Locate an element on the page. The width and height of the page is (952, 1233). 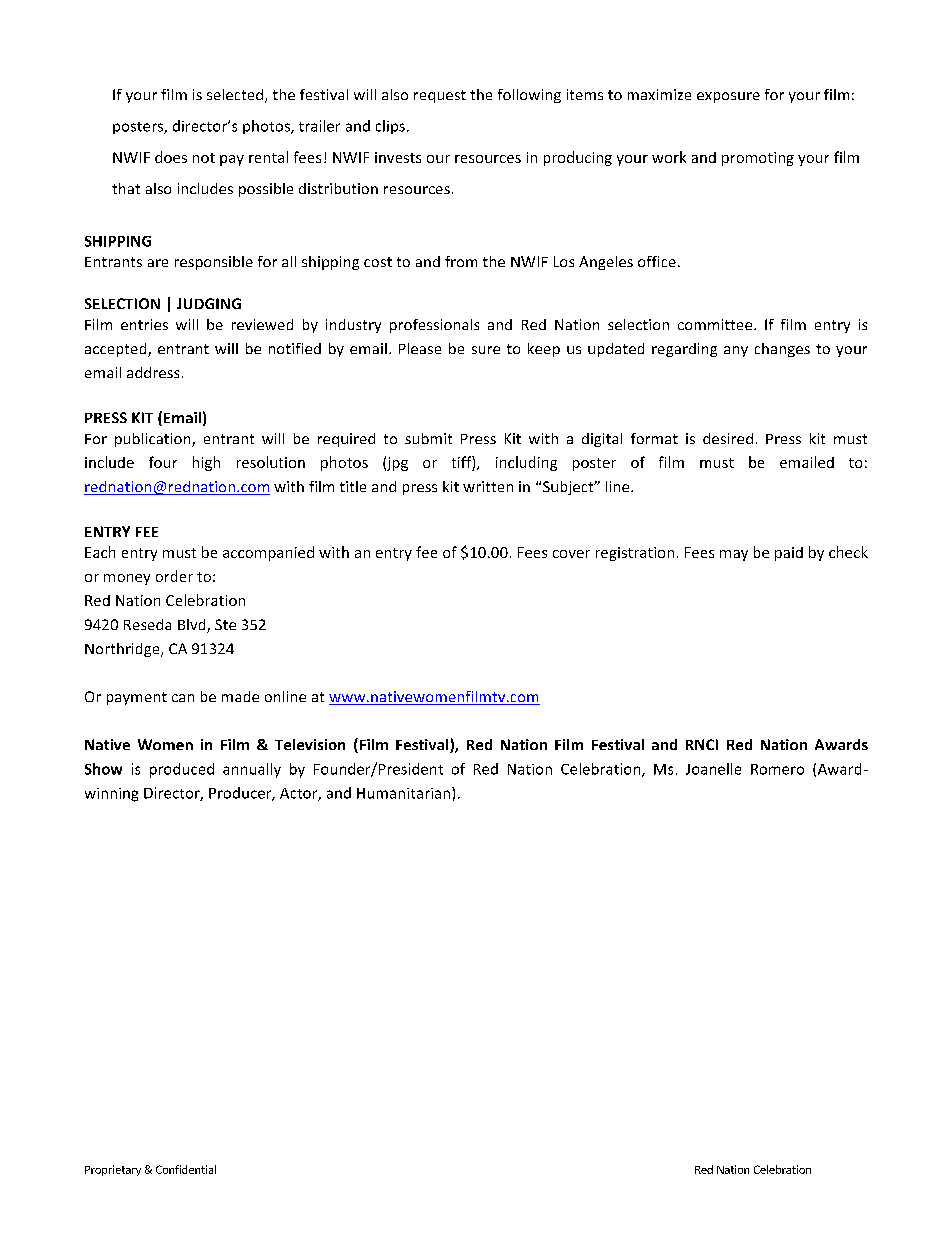
promoting is located at coordinates (758, 159).
